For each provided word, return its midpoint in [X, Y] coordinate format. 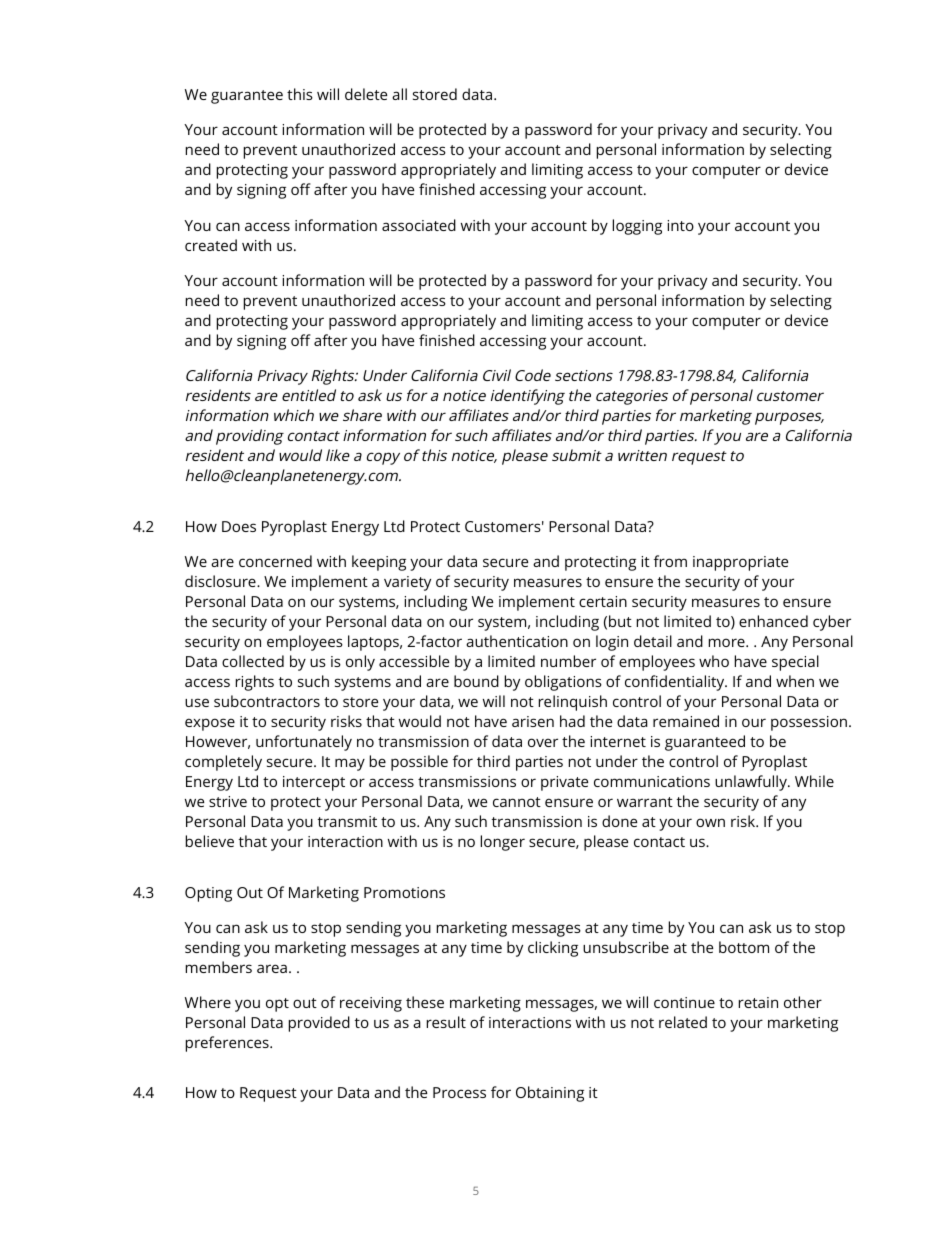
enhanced [773, 621]
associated [419, 225]
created [211, 245]
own [710, 822]
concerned [275, 561]
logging [637, 227]
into [680, 225]
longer [503, 843]
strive [228, 801]
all [399, 94]
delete [366, 94]
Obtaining [550, 1094]
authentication [517, 641]
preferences [228, 1044]
